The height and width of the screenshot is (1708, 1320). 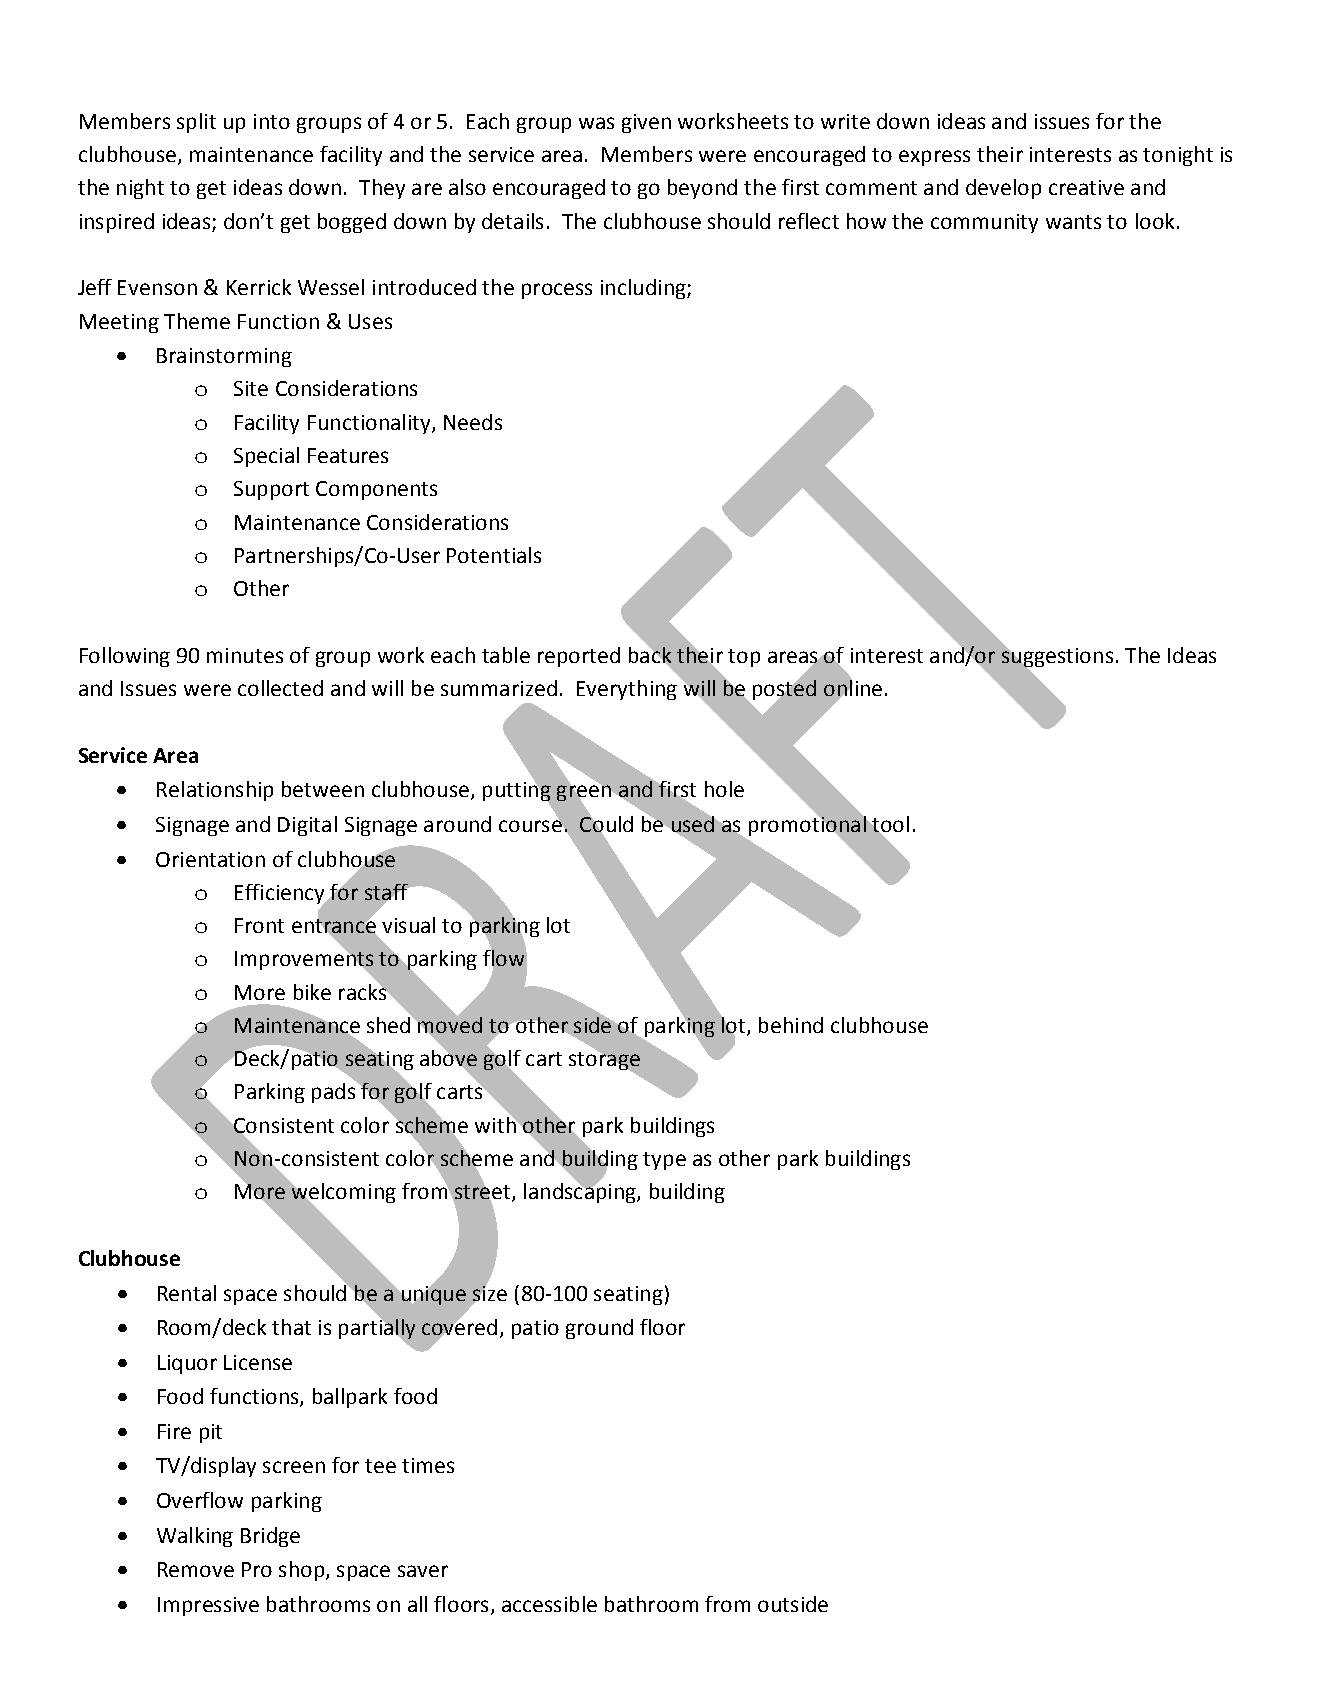 I want to click on Remove, so click(x=196, y=1569).
